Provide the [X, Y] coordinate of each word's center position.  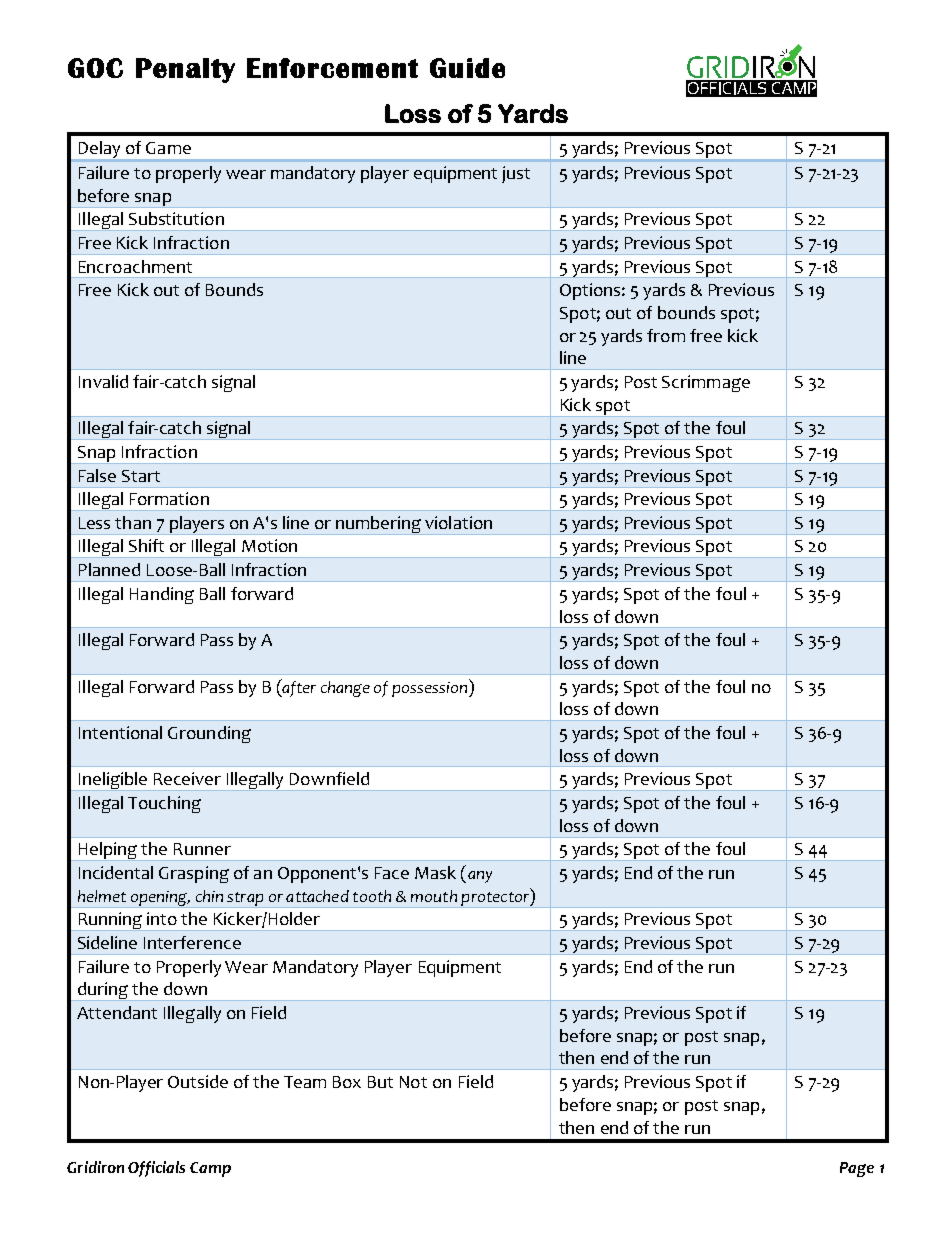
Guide [467, 68]
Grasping [194, 874]
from [666, 335]
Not [413, 1082]
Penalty [185, 70]
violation [458, 522]
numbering [378, 525]
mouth [434, 896]
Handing [162, 595]
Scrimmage [706, 383]
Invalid [103, 381]
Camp [210, 1169]
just [516, 174]
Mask [435, 872]
